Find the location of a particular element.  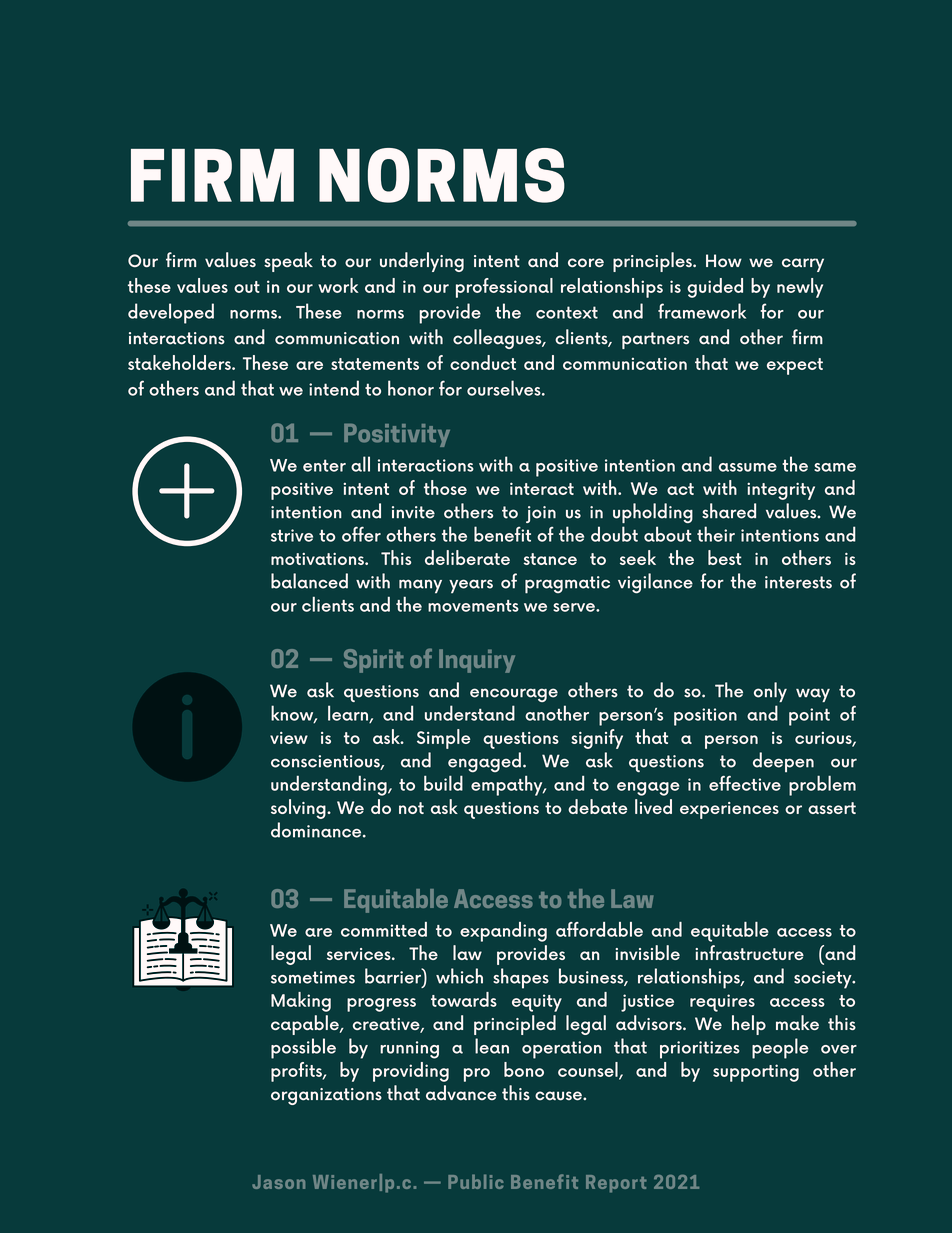

Jason is located at coordinates (278, 1182).
